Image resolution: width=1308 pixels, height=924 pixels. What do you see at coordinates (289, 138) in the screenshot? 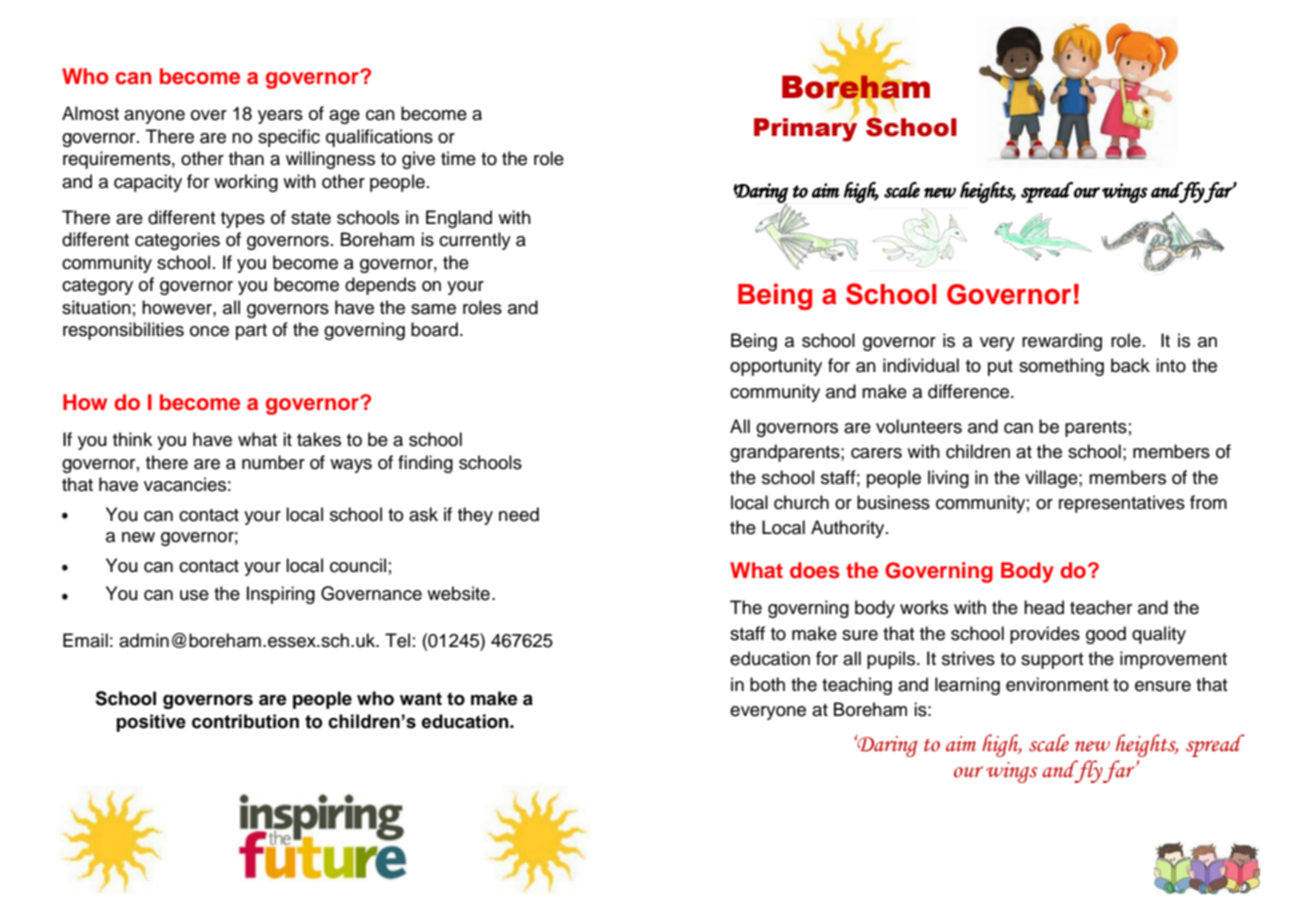
I see `specific` at bounding box center [289, 138].
